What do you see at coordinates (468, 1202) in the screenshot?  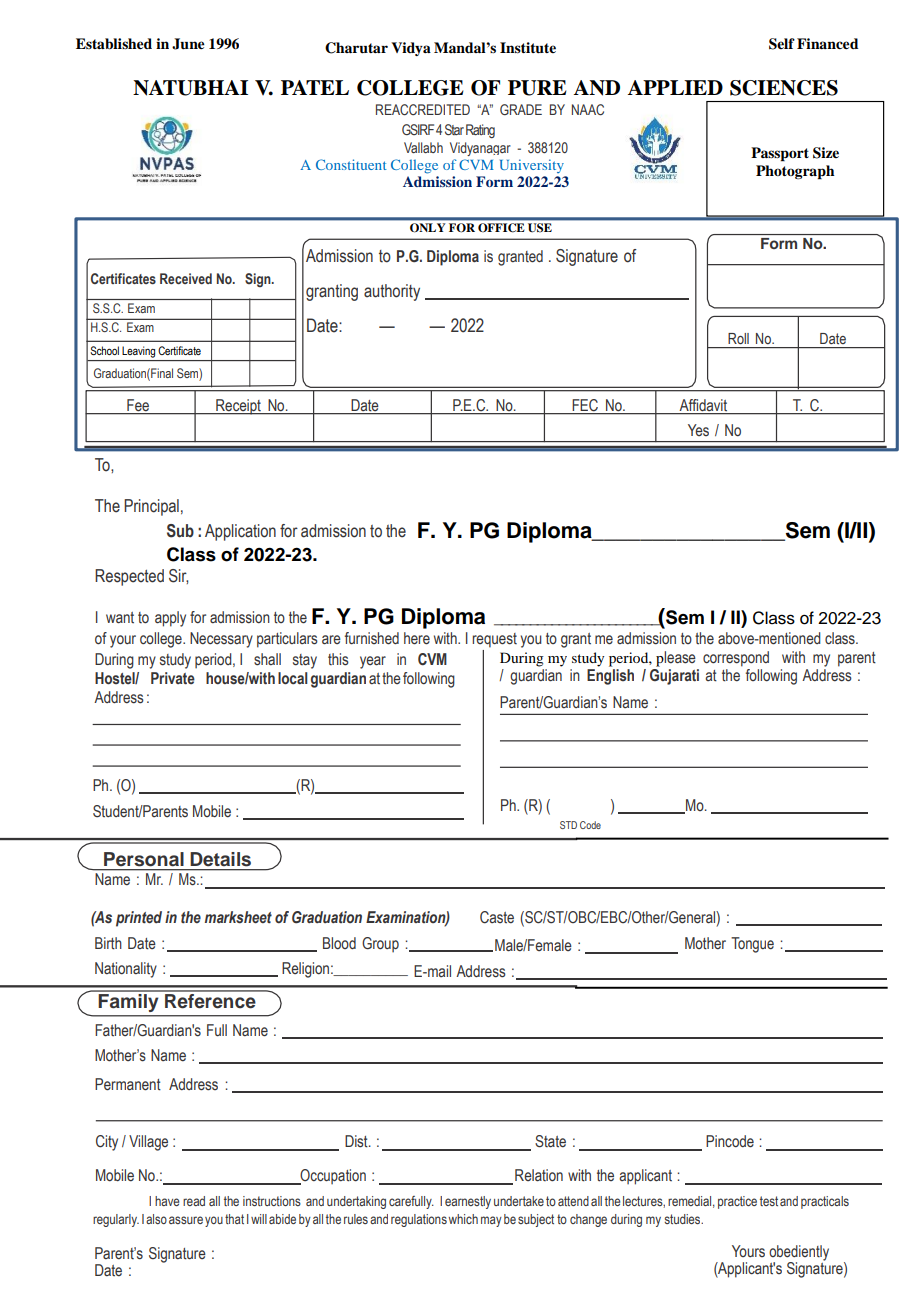 I see `earnestly` at bounding box center [468, 1202].
